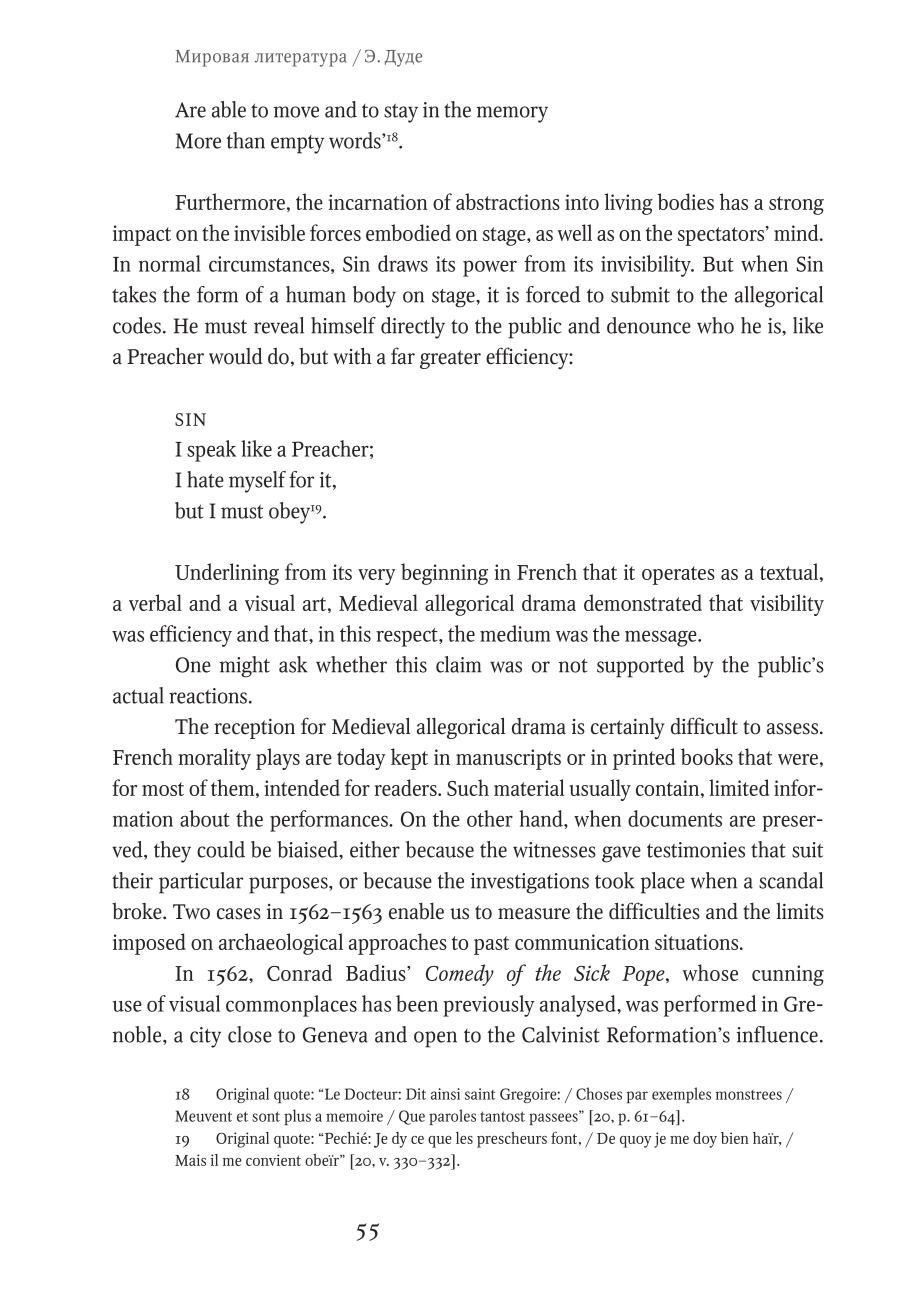  What do you see at coordinates (458, 664) in the screenshot?
I see `claim` at bounding box center [458, 664].
